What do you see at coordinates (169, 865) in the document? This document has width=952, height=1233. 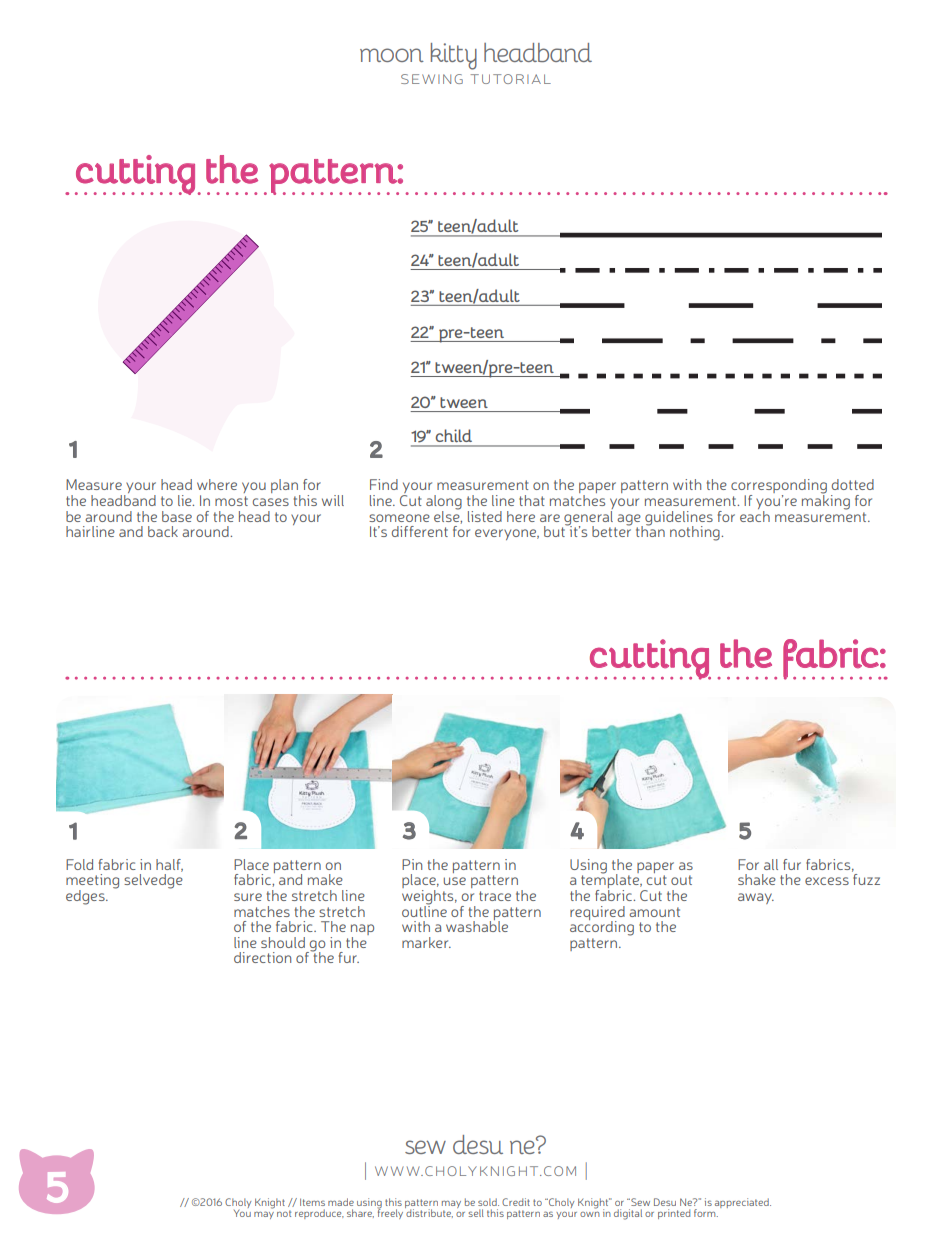 I see `half` at bounding box center [169, 865].
